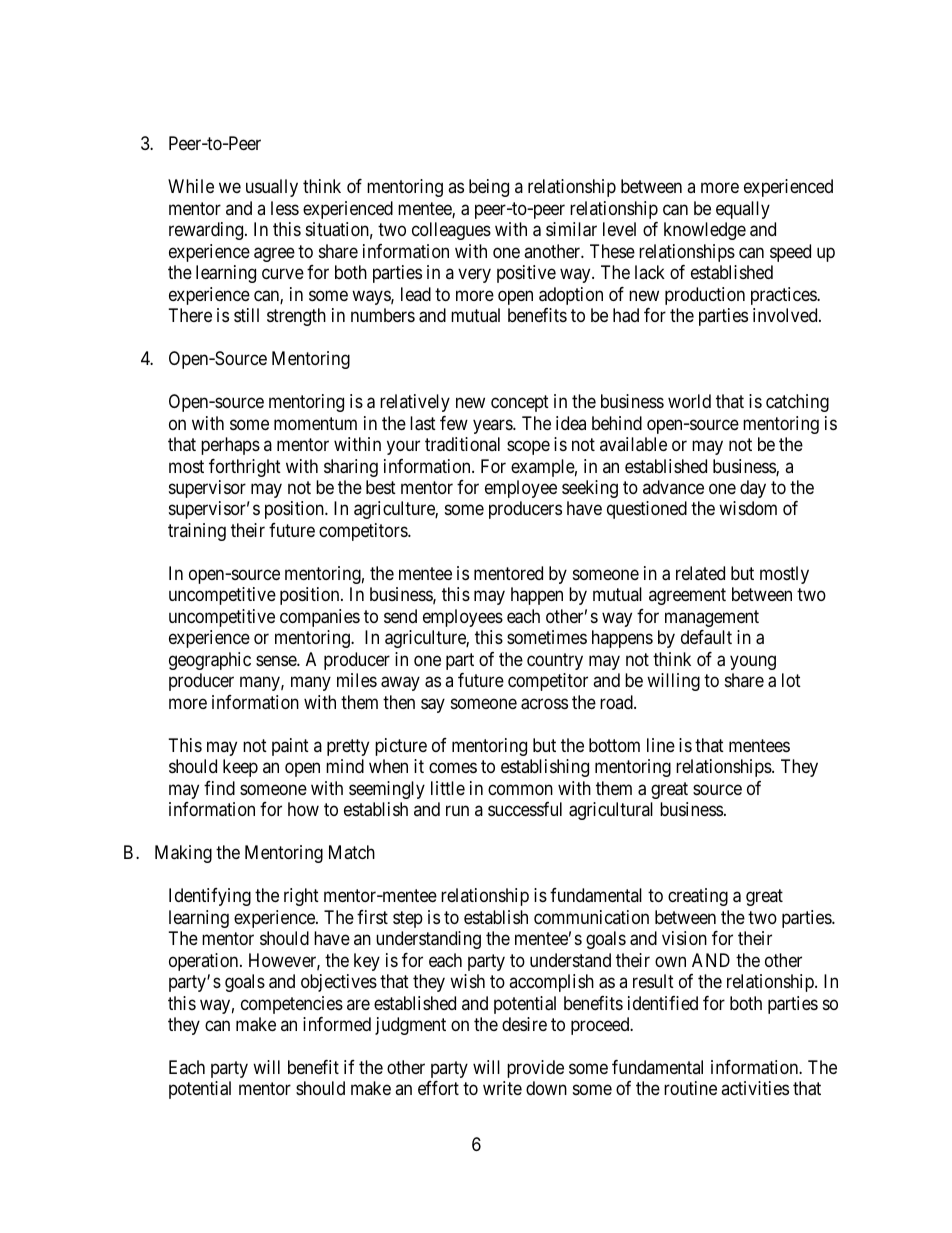 This screenshot has height=1233, width=952. I want to click on perhaps, so click(230, 446).
